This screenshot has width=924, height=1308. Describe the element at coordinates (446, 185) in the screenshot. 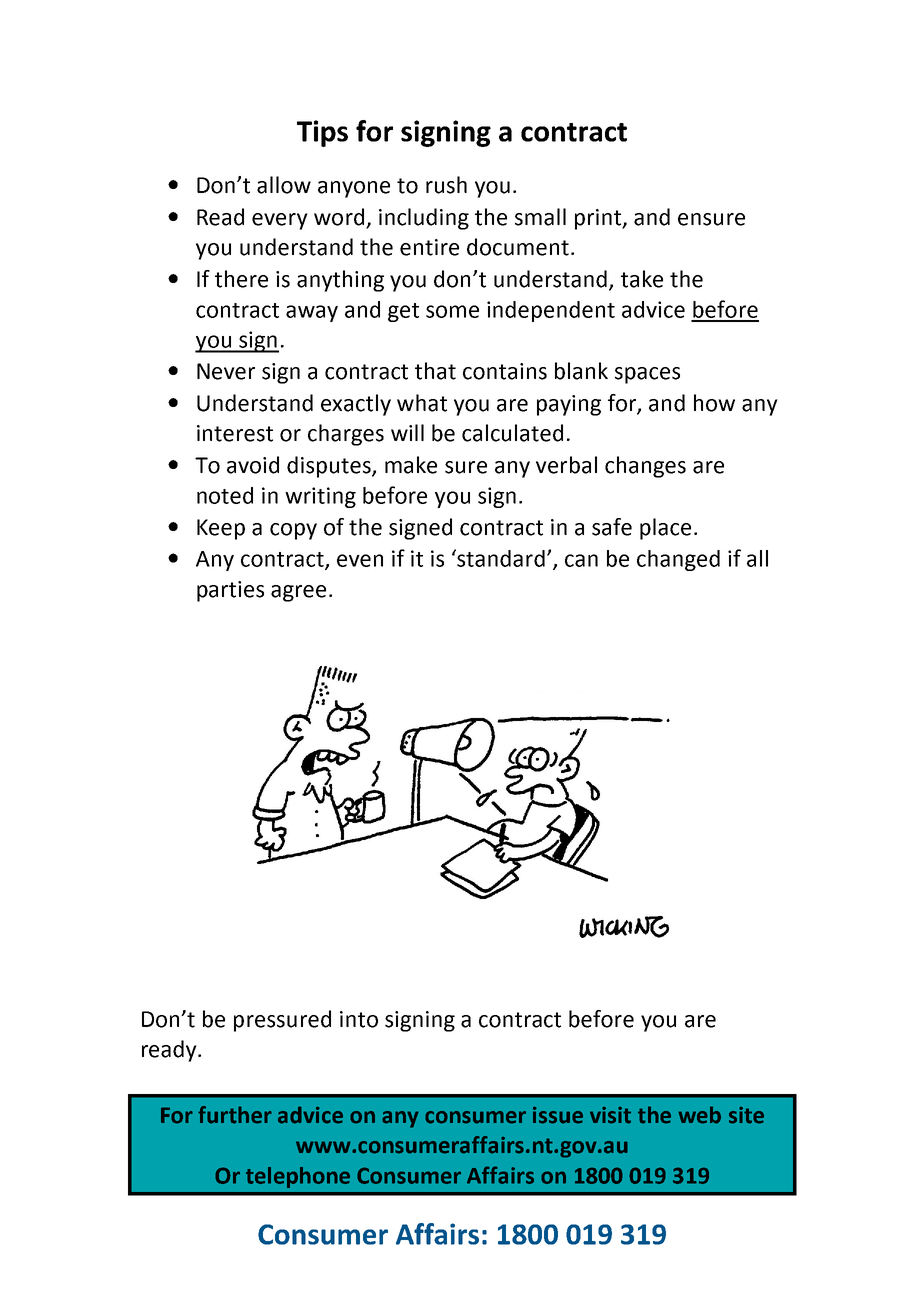

I see `rush` at that location.
